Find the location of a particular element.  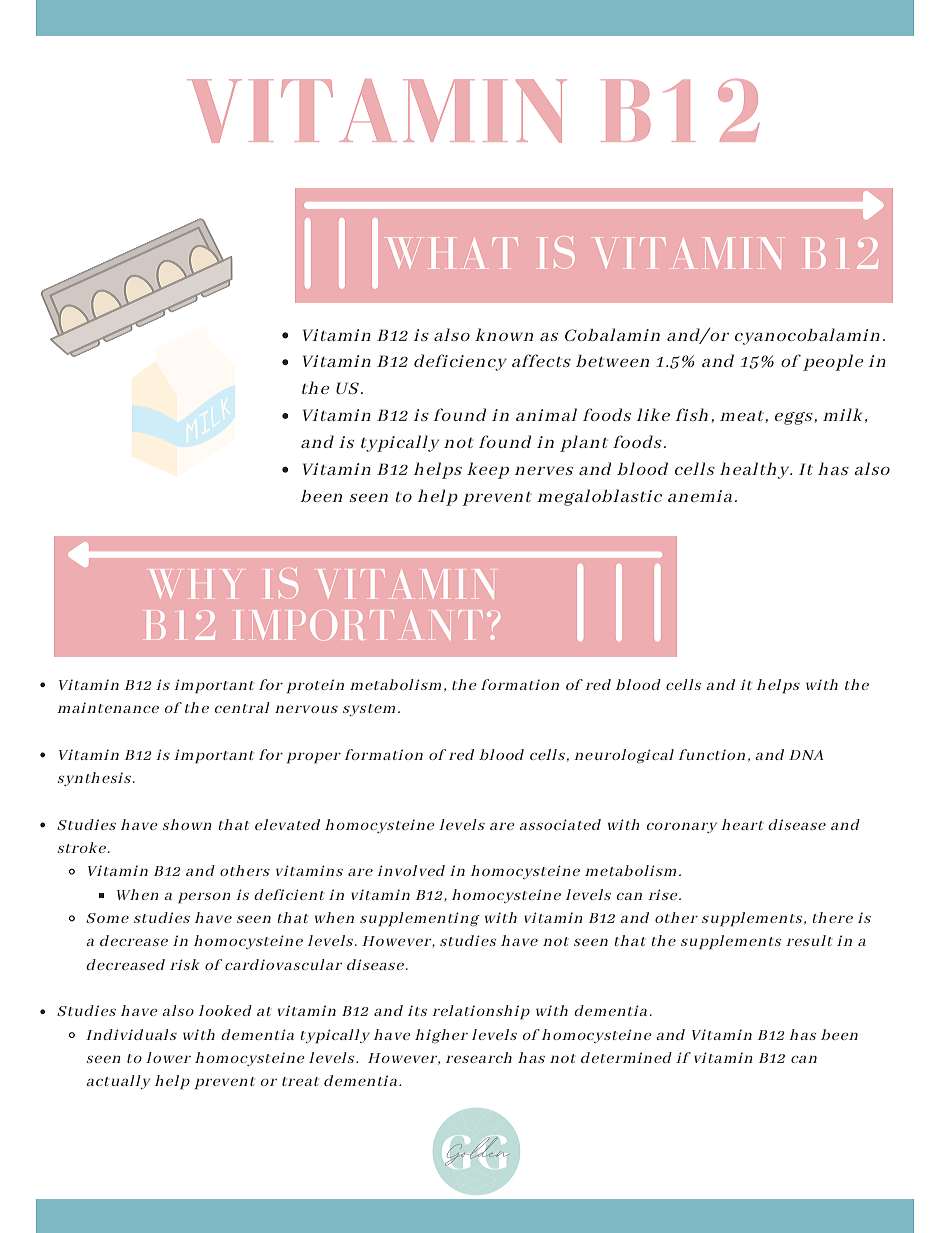

people is located at coordinates (833, 362).
